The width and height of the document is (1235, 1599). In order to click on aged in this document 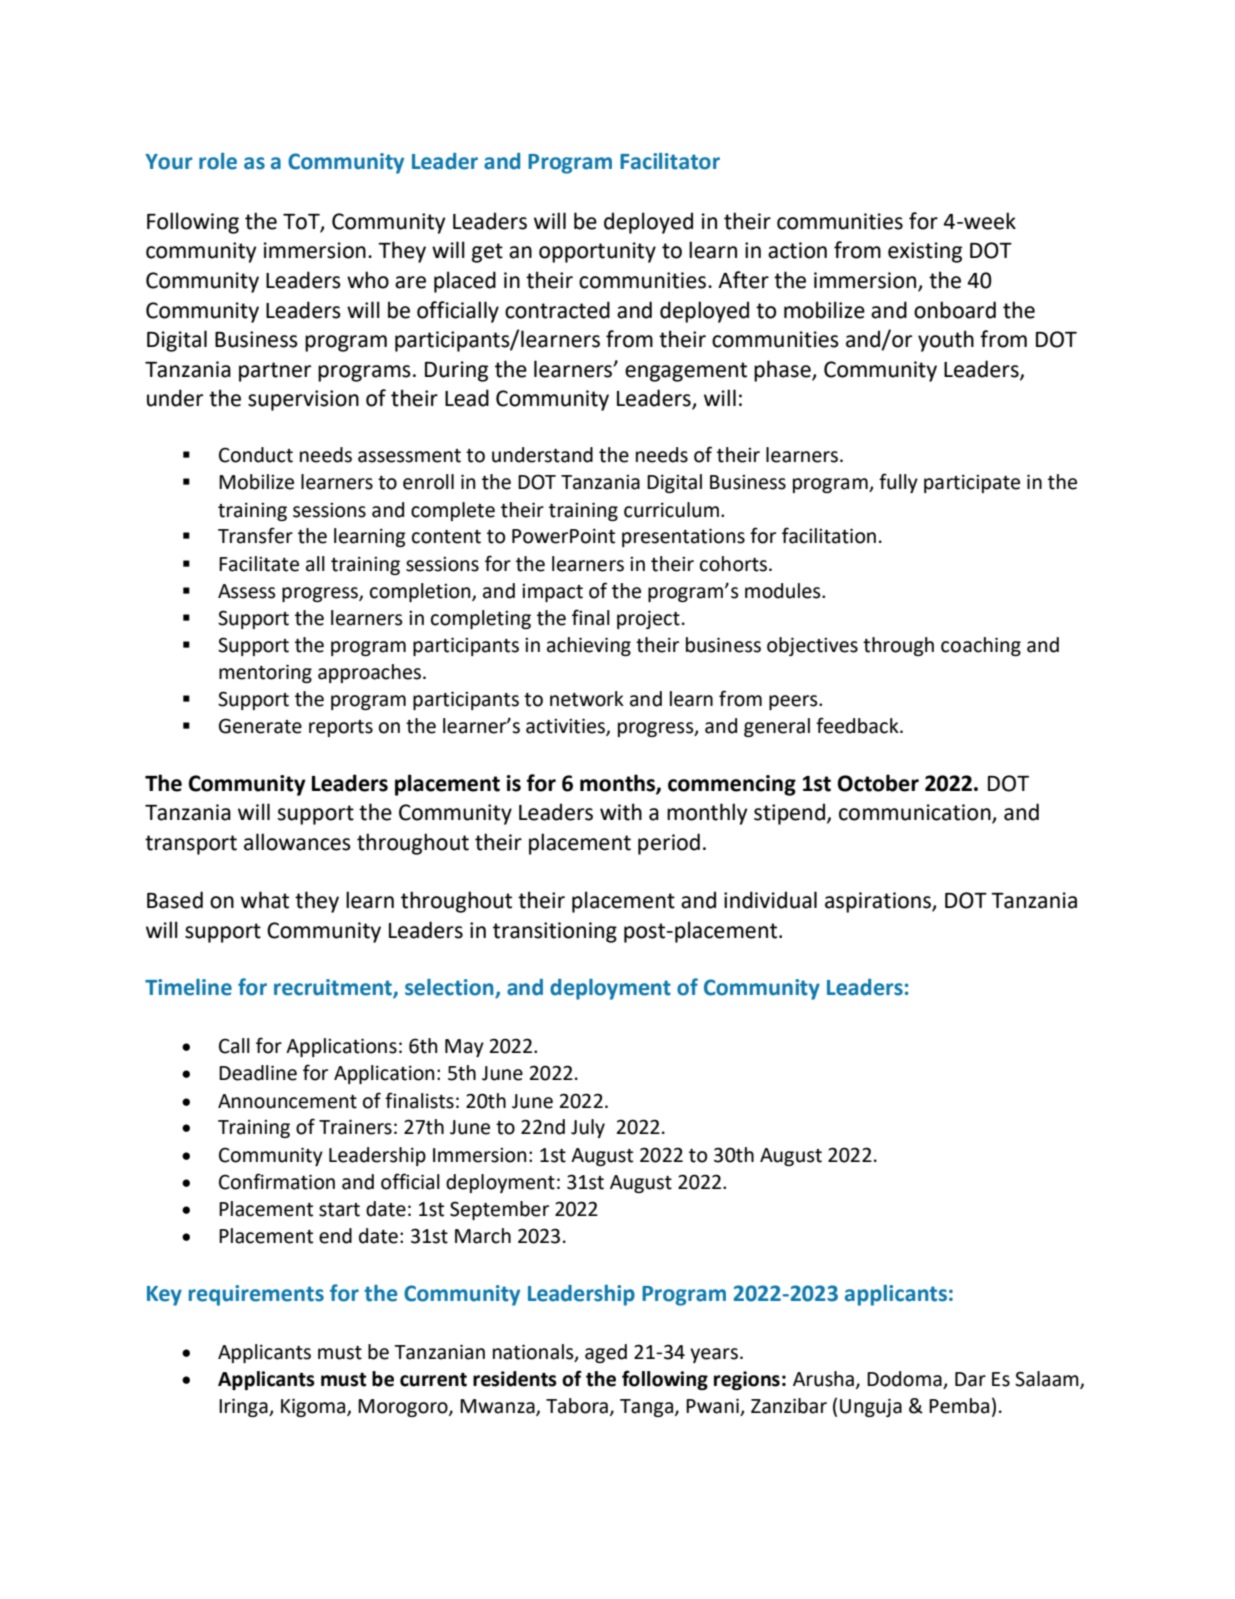, I will do `click(606, 1353)`.
